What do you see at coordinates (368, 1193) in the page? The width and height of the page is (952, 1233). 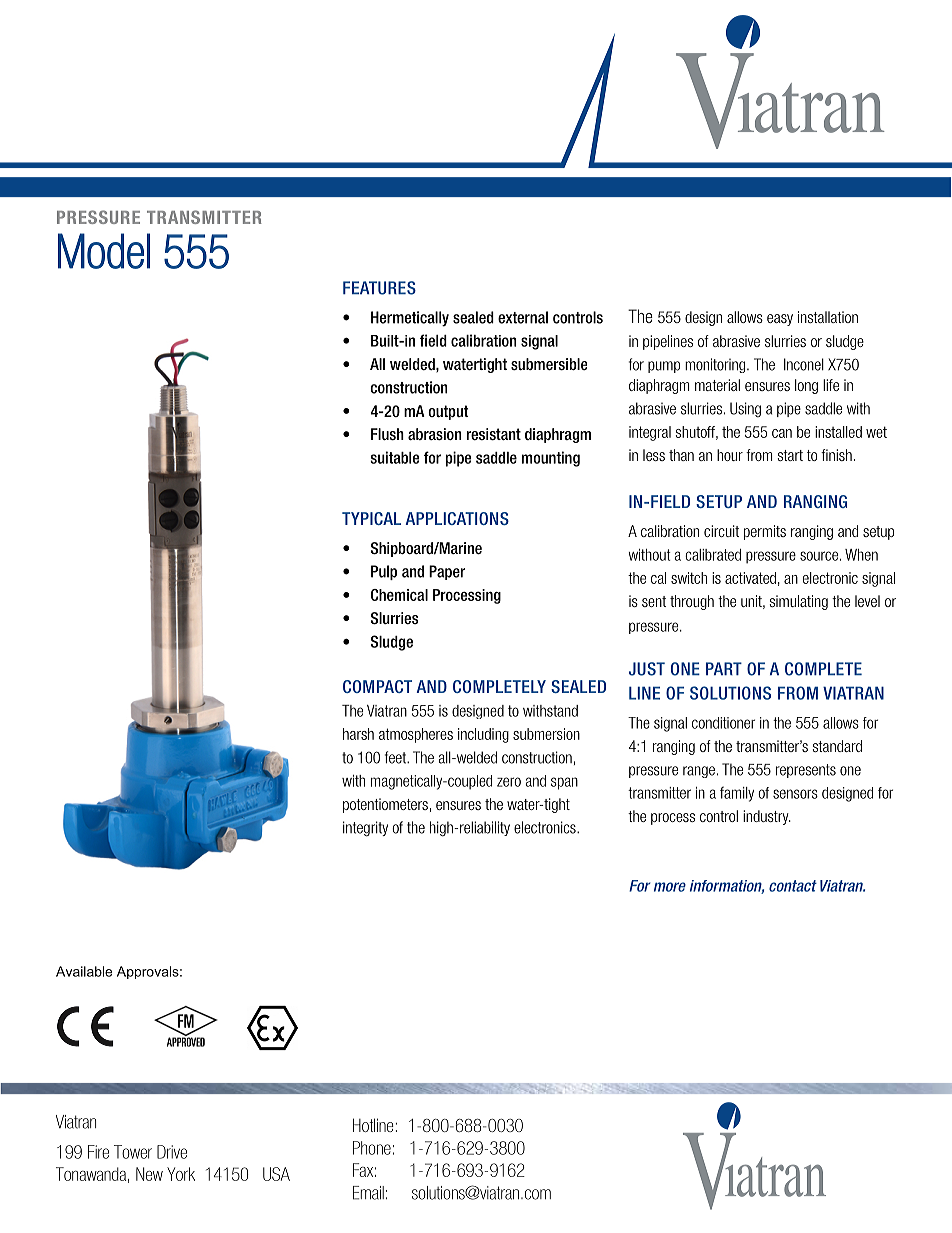 I see `Email` at bounding box center [368, 1193].
